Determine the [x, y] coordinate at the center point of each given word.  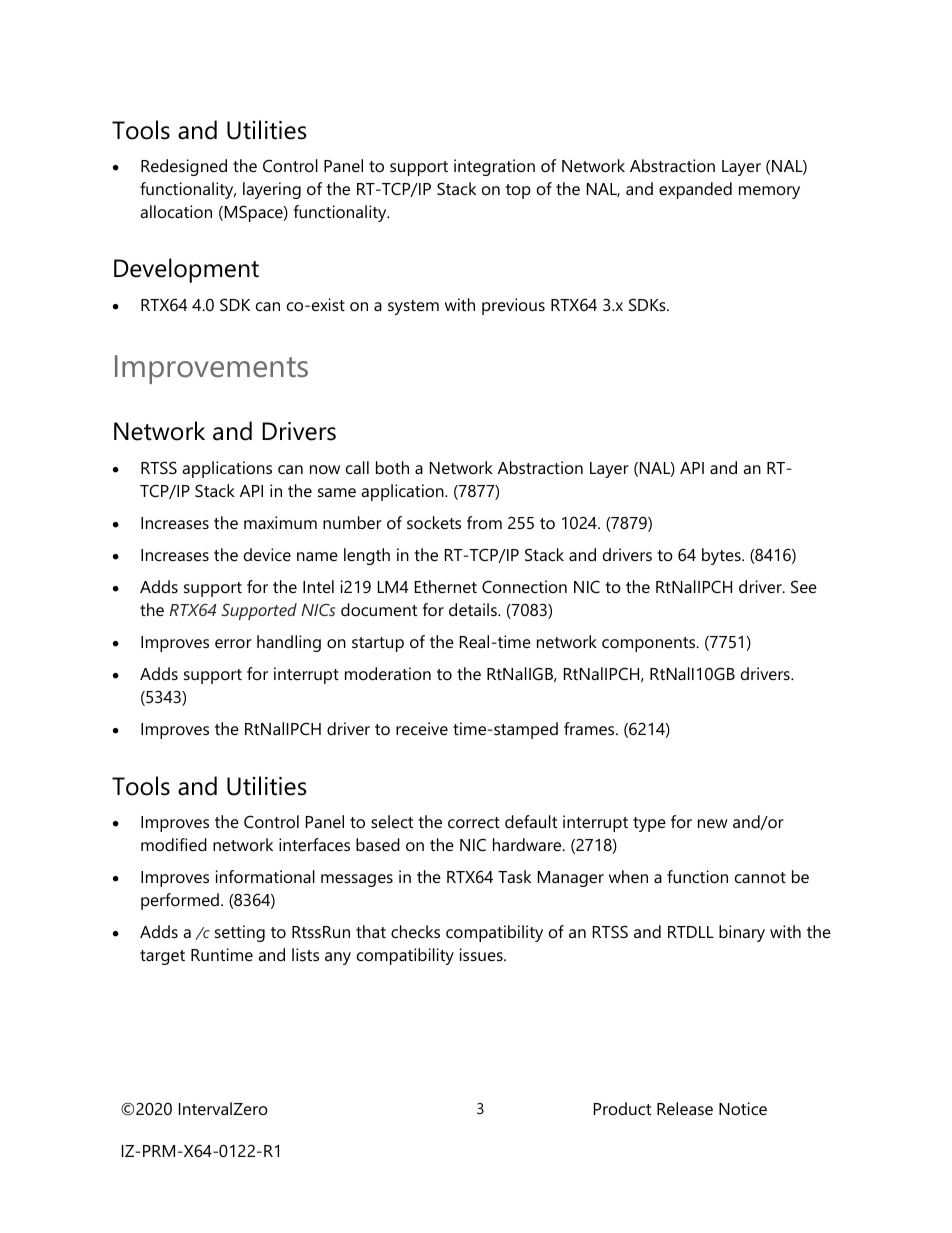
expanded [695, 190]
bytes [722, 556]
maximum [280, 522]
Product [622, 1108]
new [713, 823]
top [518, 191]
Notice [743, 1108]
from [484, 522]
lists [305, 954]
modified [174, 844]
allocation [176, 211]
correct [474, 822]
